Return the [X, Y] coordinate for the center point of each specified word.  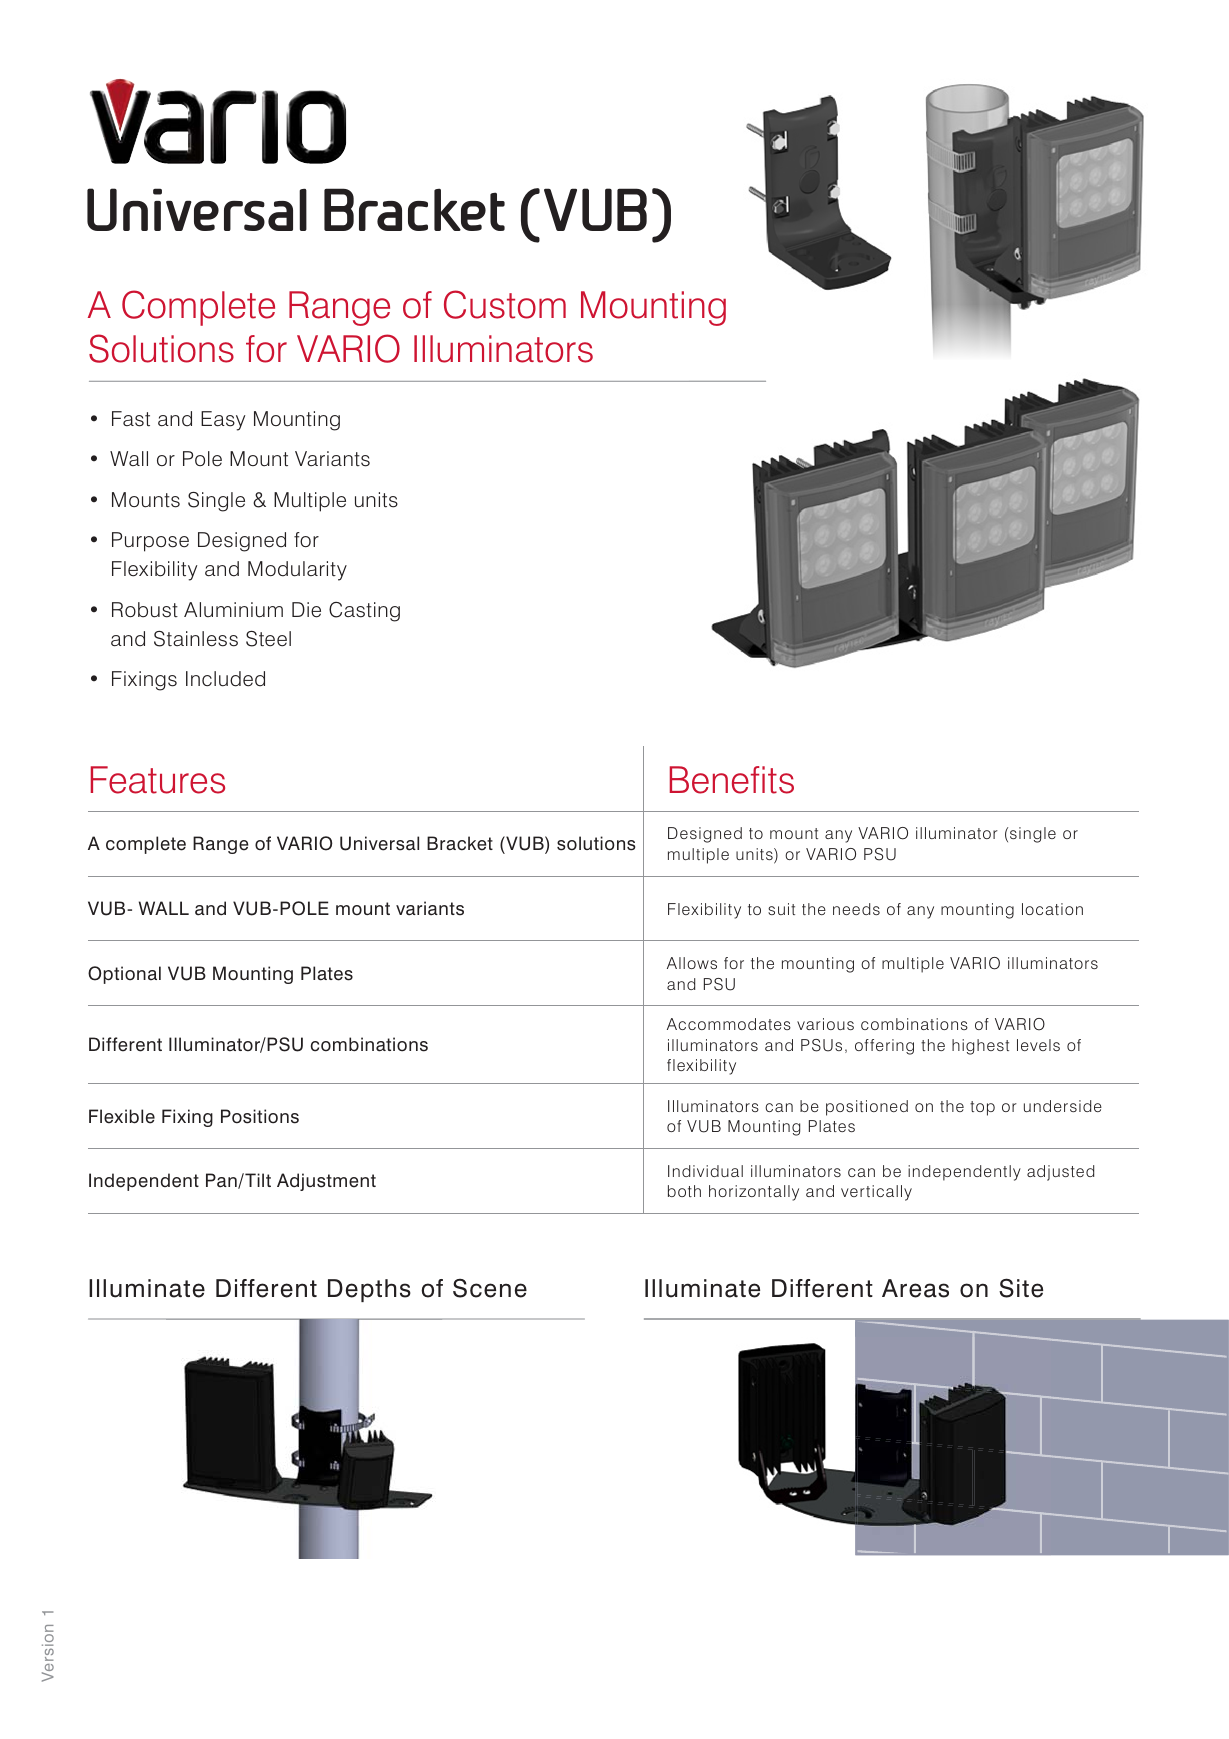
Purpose [150, 542]
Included [225, 679]
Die [306, 610]
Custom [505, 304]
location [1052, 909]
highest [980, 1047]
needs [856, 909]
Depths [369, 1290]
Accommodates [729, 1024]
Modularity [297, 571]
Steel [268, 639]
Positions [260, 1116]
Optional [124, 975]
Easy [223, 421]
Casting [364, 612]
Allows [692, 963]
